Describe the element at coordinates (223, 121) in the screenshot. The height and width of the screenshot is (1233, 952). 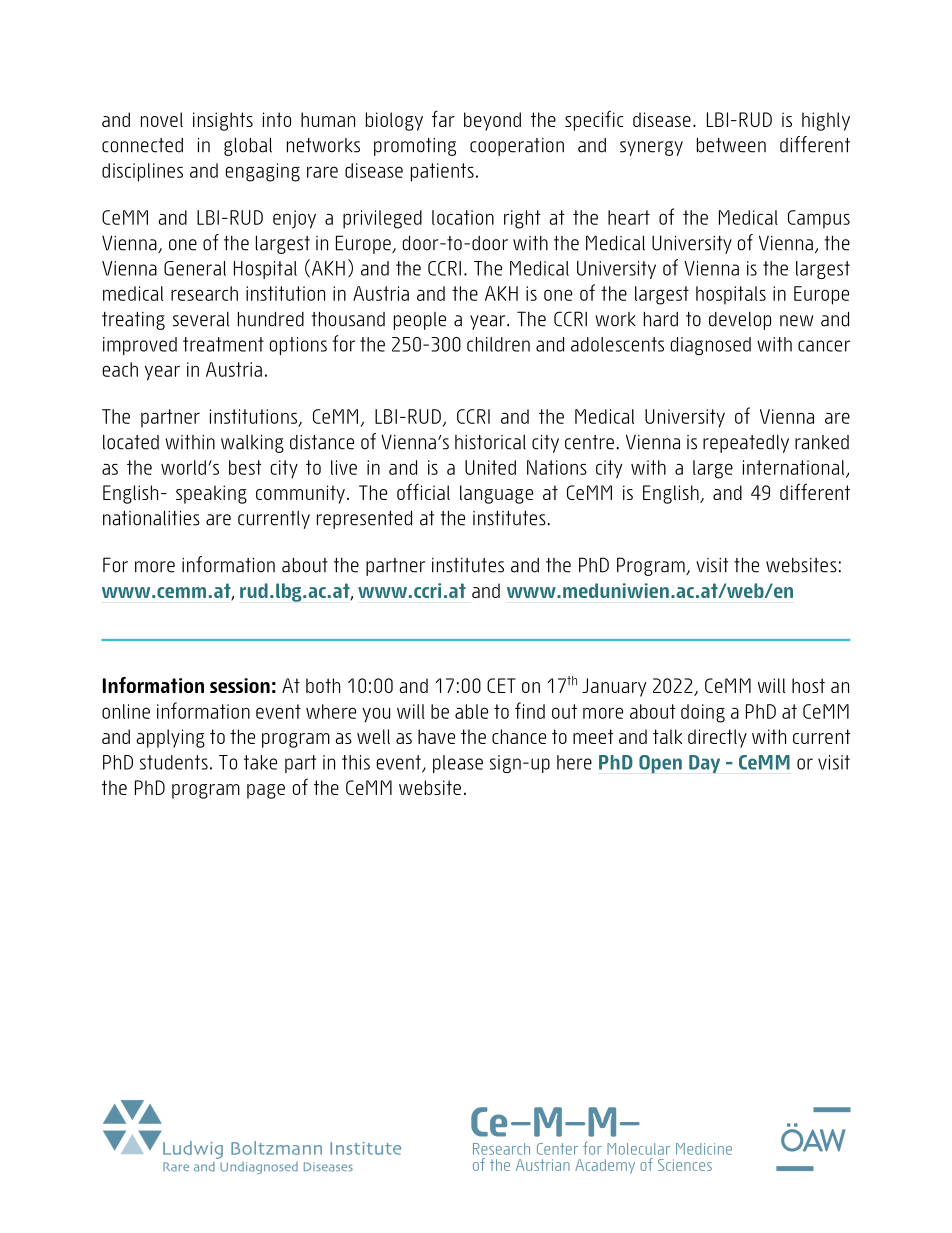
I see `insights` at that location.
